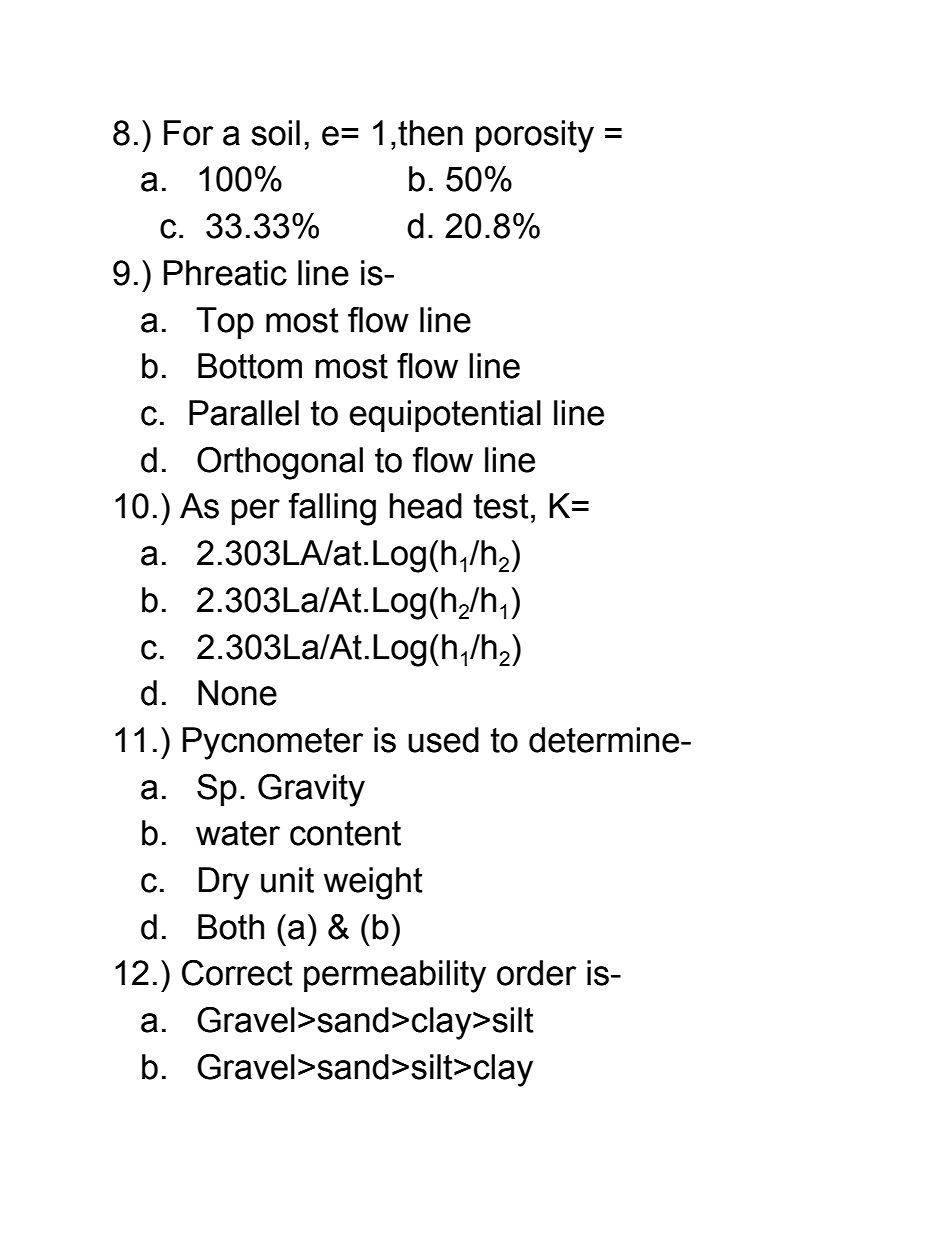 The height and width of the page is (1233, 952). Describe the element at coordinates (275, 133) in the page. I see `soil` at that location.
